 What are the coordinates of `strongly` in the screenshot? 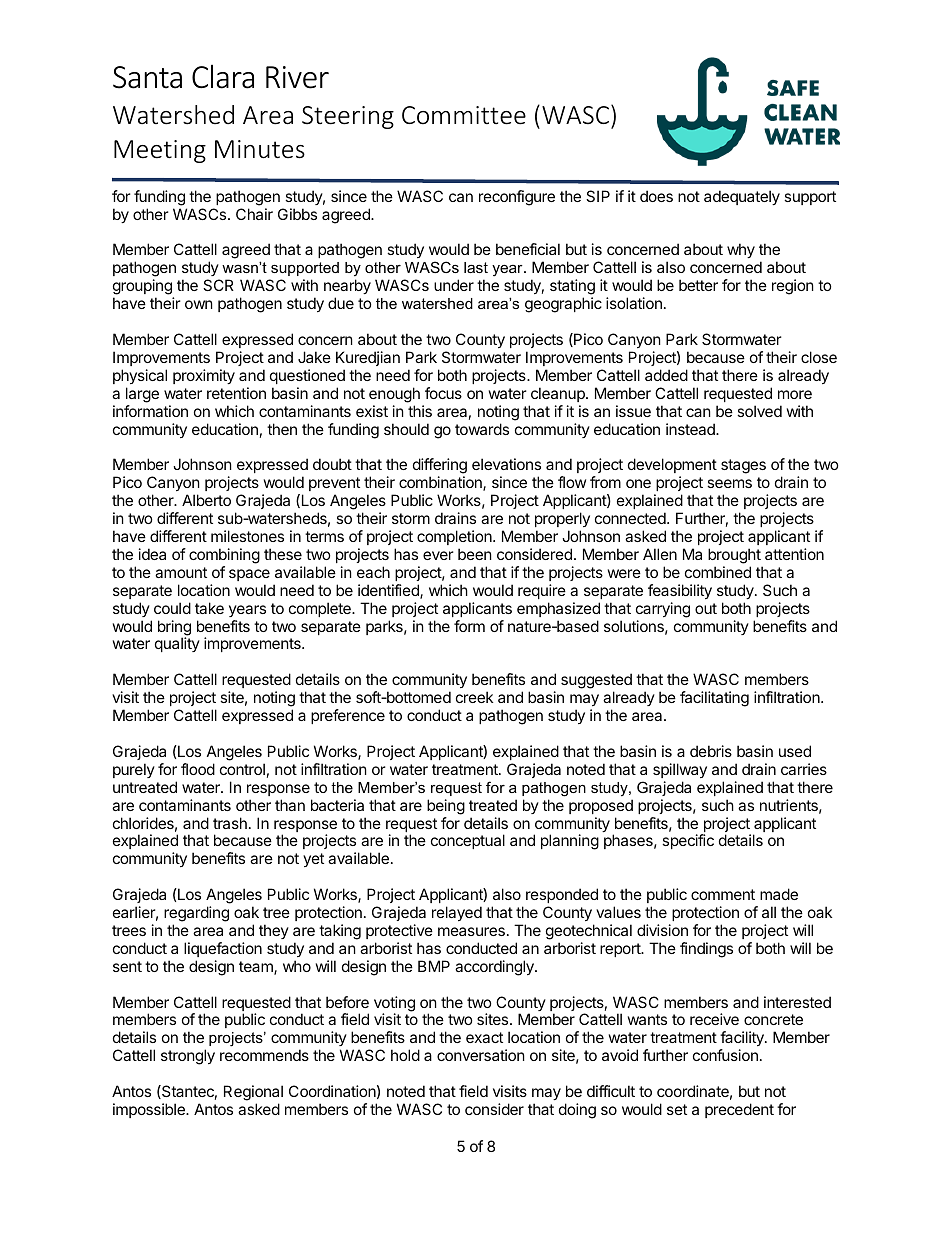 It's located at (188, 1057).
